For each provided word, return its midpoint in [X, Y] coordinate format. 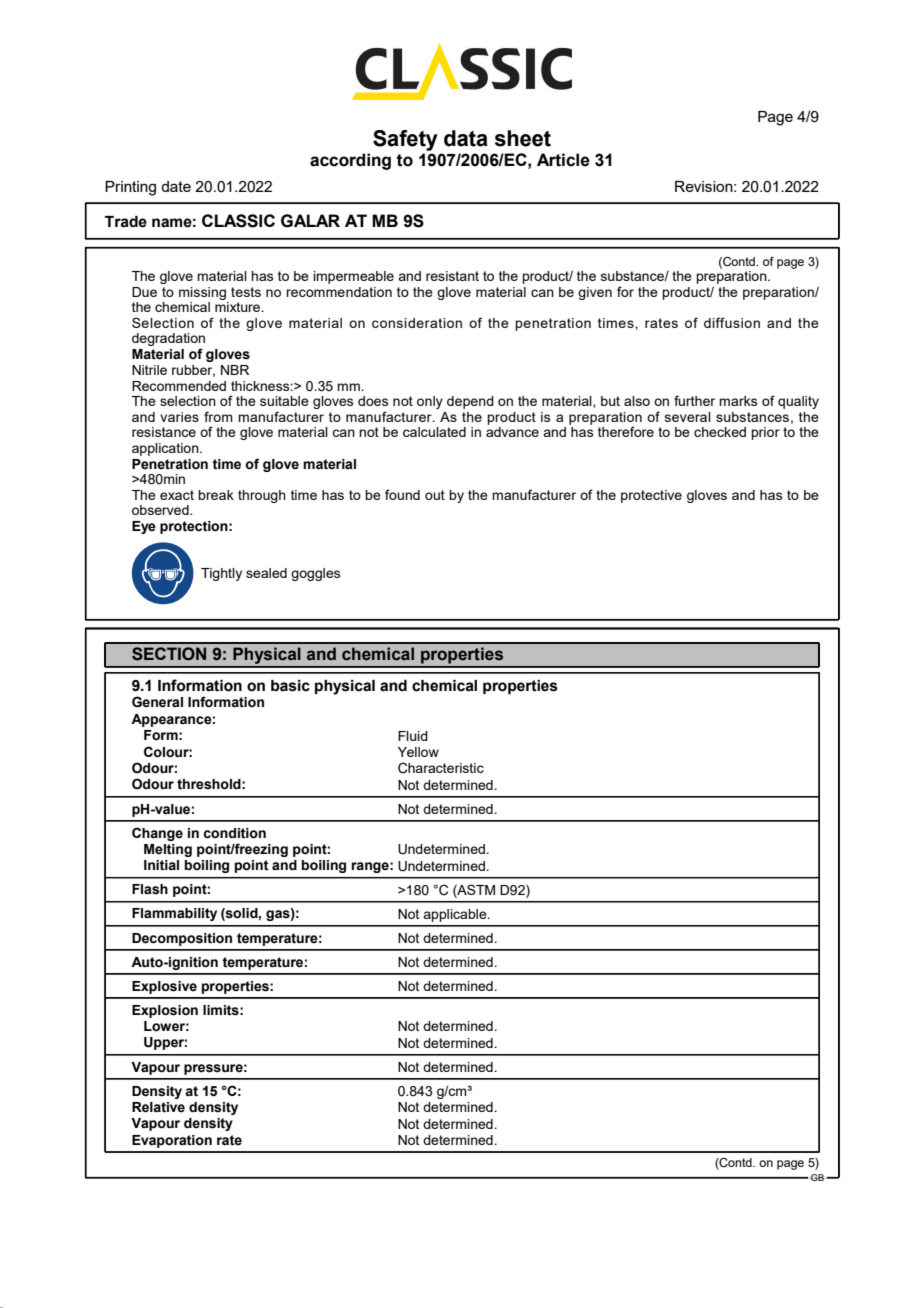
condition [234, 833]
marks [738, 401]
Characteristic [441, 768]
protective [651, 496]
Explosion [165, 1011]
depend [470, 402]
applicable [456, 915]
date [176, 186]
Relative [158, 1107]
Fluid [413, 736]
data [466, 138]
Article [563, 160]
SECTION [169, 654]
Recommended [179, 386]
